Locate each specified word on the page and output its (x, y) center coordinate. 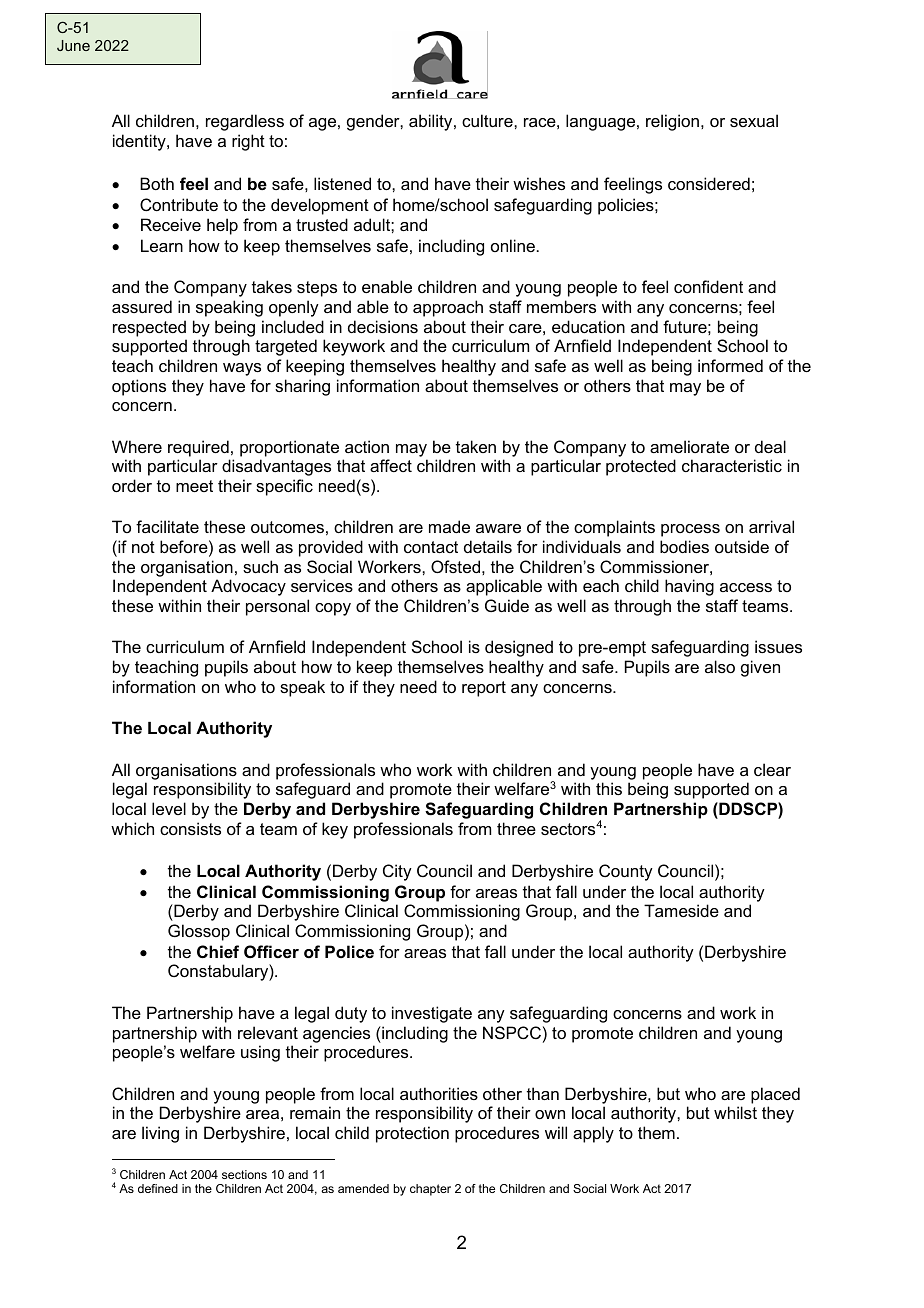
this (609, 788)
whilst (735, 1112)
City (397, 872)
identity (140, 142)
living (160, 1134)
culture (488, 120)
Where (137, 446)
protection (412, 1134)
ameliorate (689, 446)
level (169, 808)
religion (672, 122)
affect (391, 465)
